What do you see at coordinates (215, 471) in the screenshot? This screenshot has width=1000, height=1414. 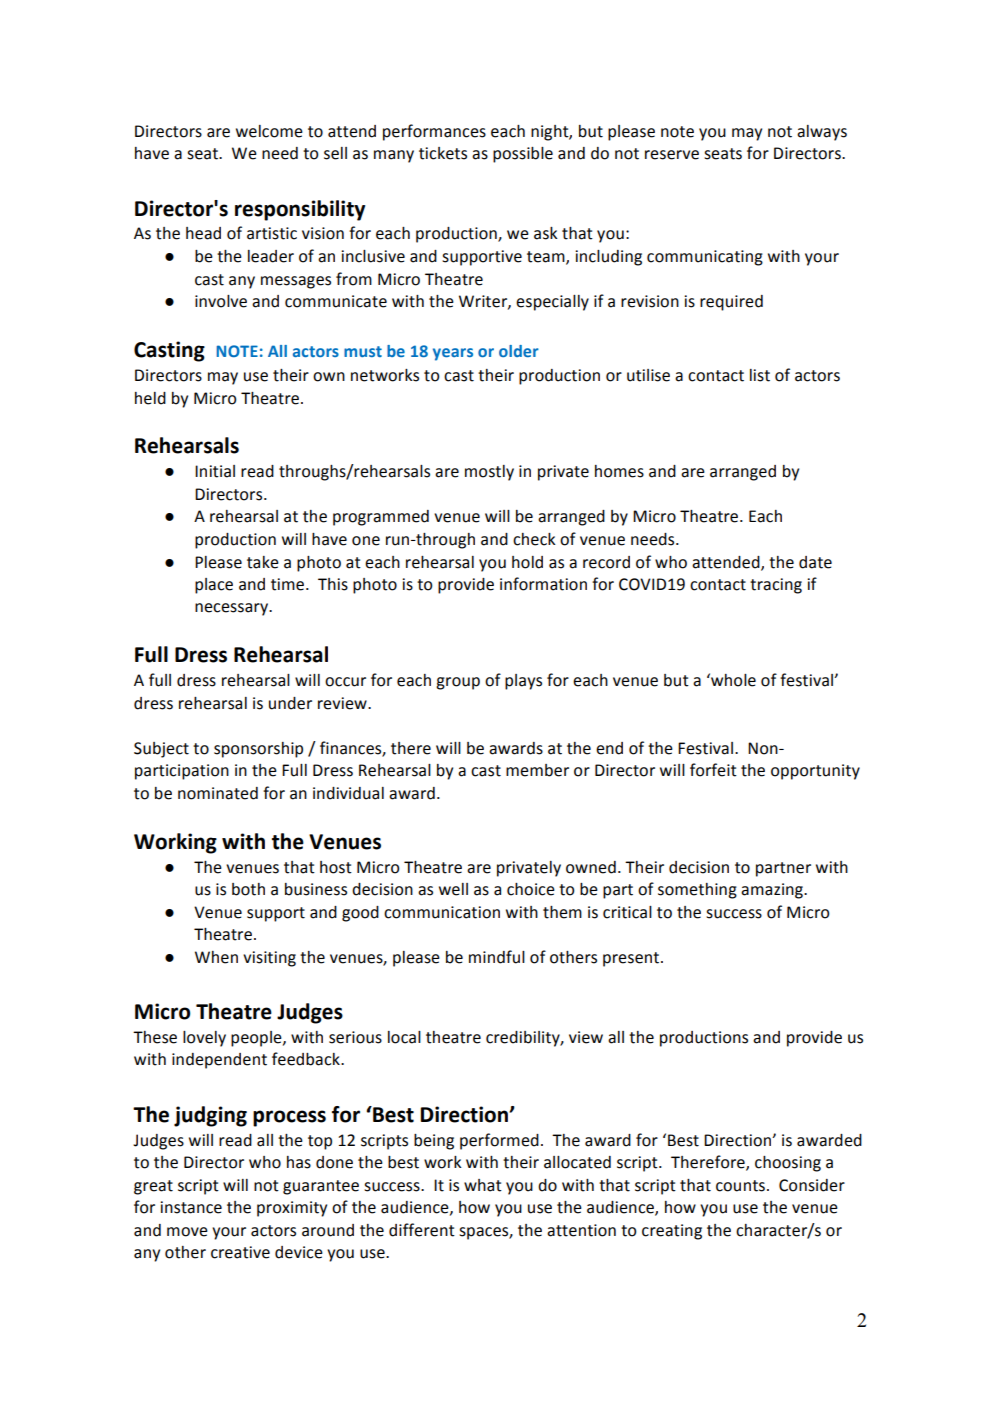 I see `Initial` at bounding box center [215, 471].
